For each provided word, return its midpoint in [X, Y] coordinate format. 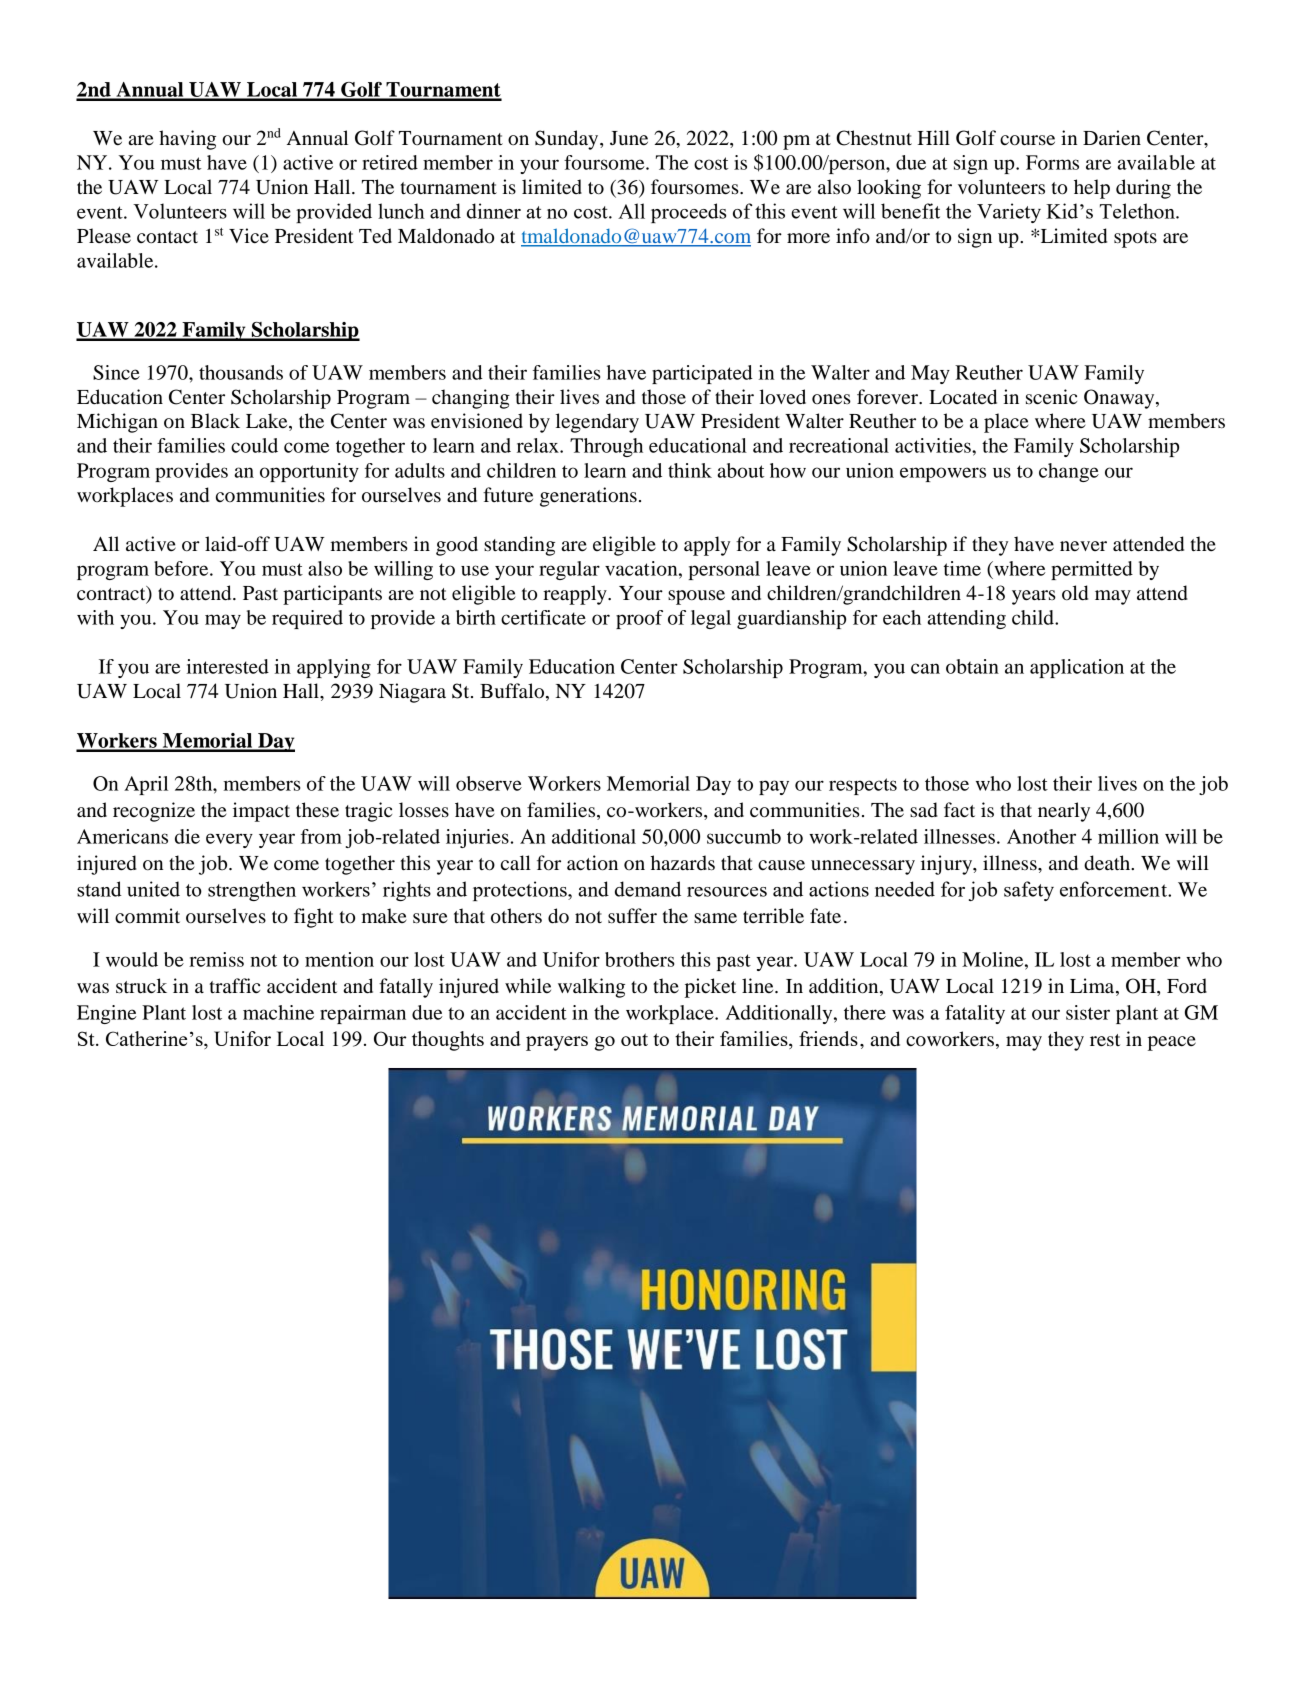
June [629, 138]
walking [591, 988]
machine [278, 1012]
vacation [642, 568]
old [1075, 593]
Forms [1052, 162]
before [182, 568]
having [187, 140]
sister [1088, 1012]
